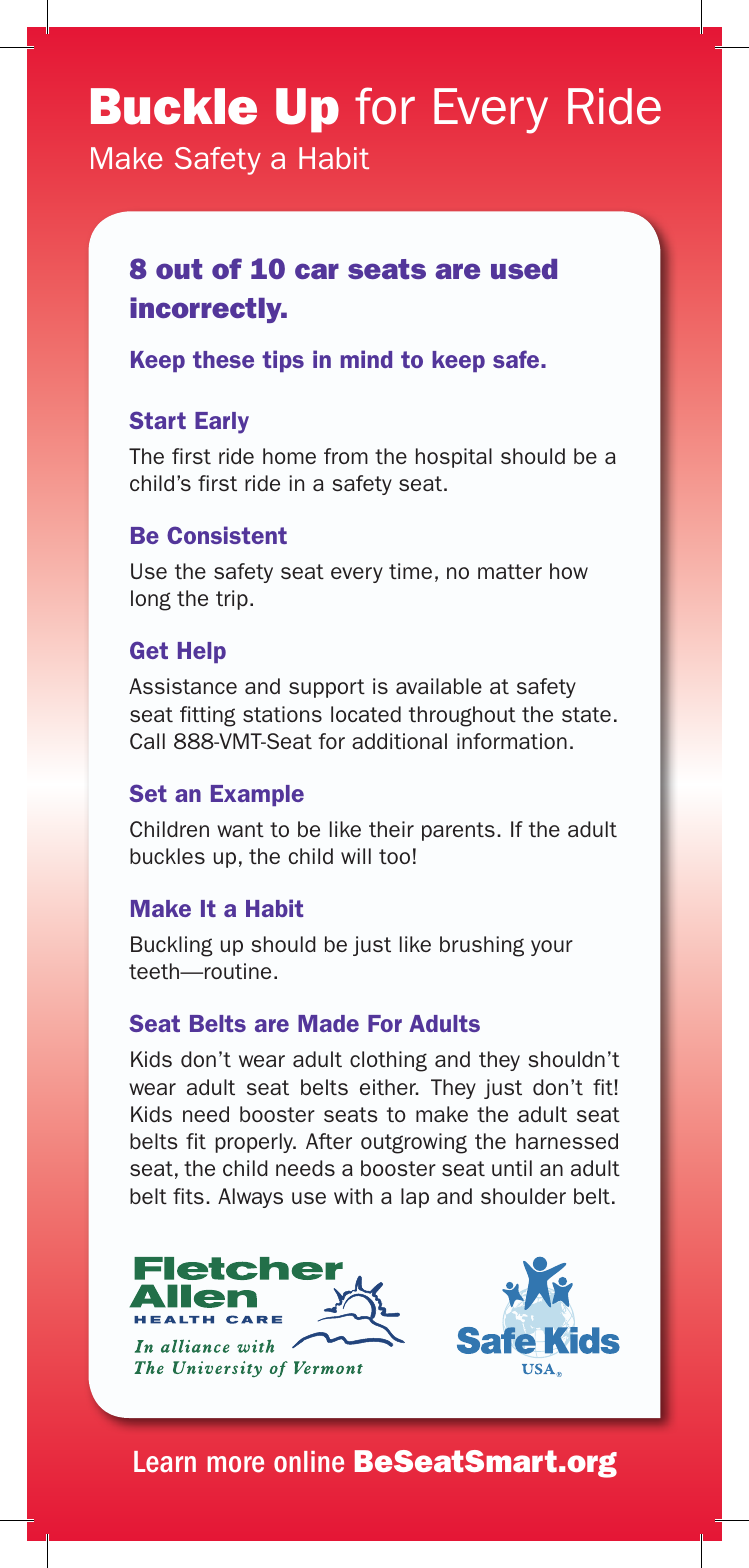  Describe the element at coordinates (240, 829) in the image. I see `want` at that location.
